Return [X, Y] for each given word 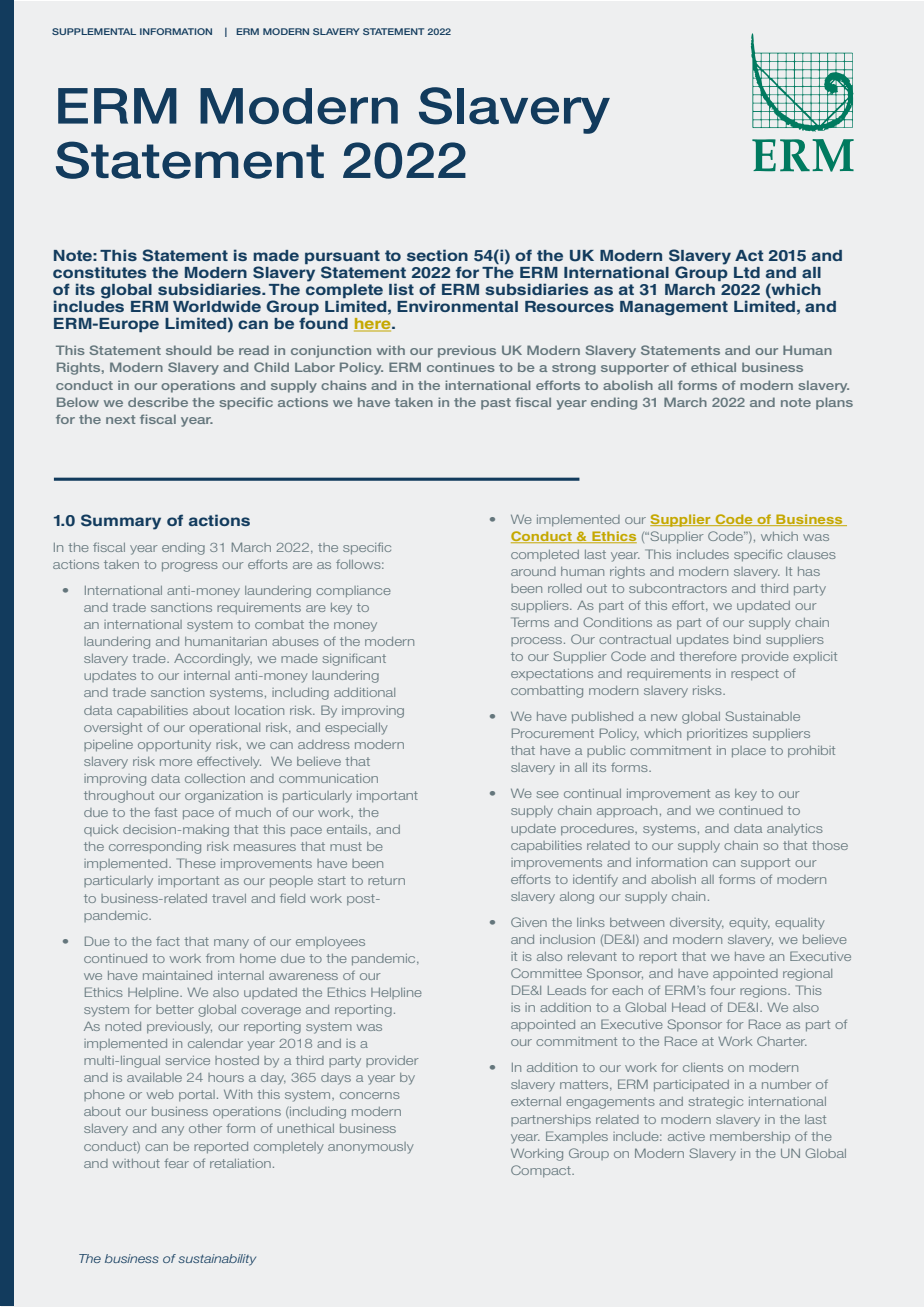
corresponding [155, 848]
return [386, 880]
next [121, 419]
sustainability [217, 1260]
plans [834, 403]
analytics [795, 830]
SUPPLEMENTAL [94, 31]
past [496, 404]
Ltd [747, 272]
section [437, 255]
